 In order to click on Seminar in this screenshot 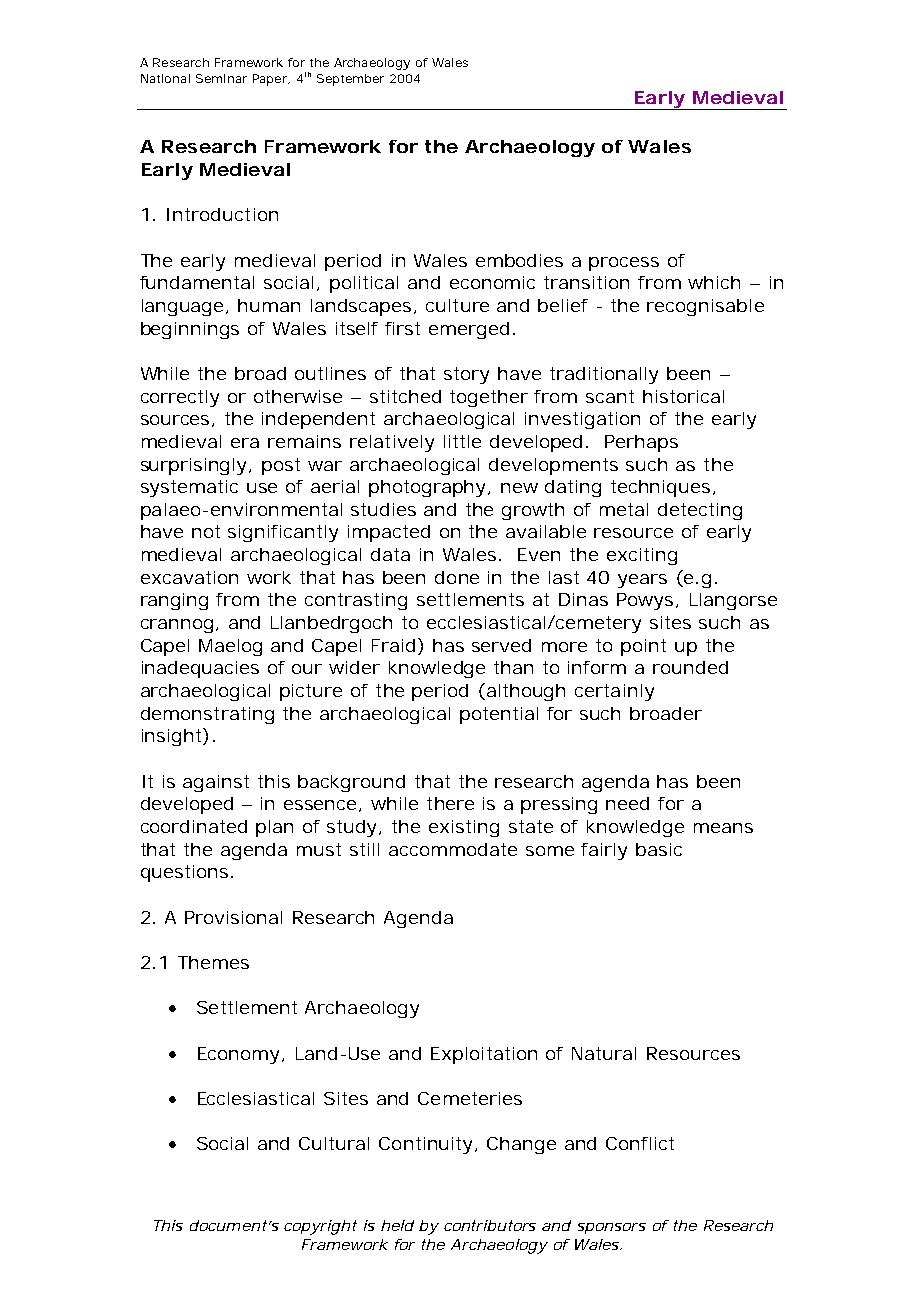, I will do `click(221, 78)`.
